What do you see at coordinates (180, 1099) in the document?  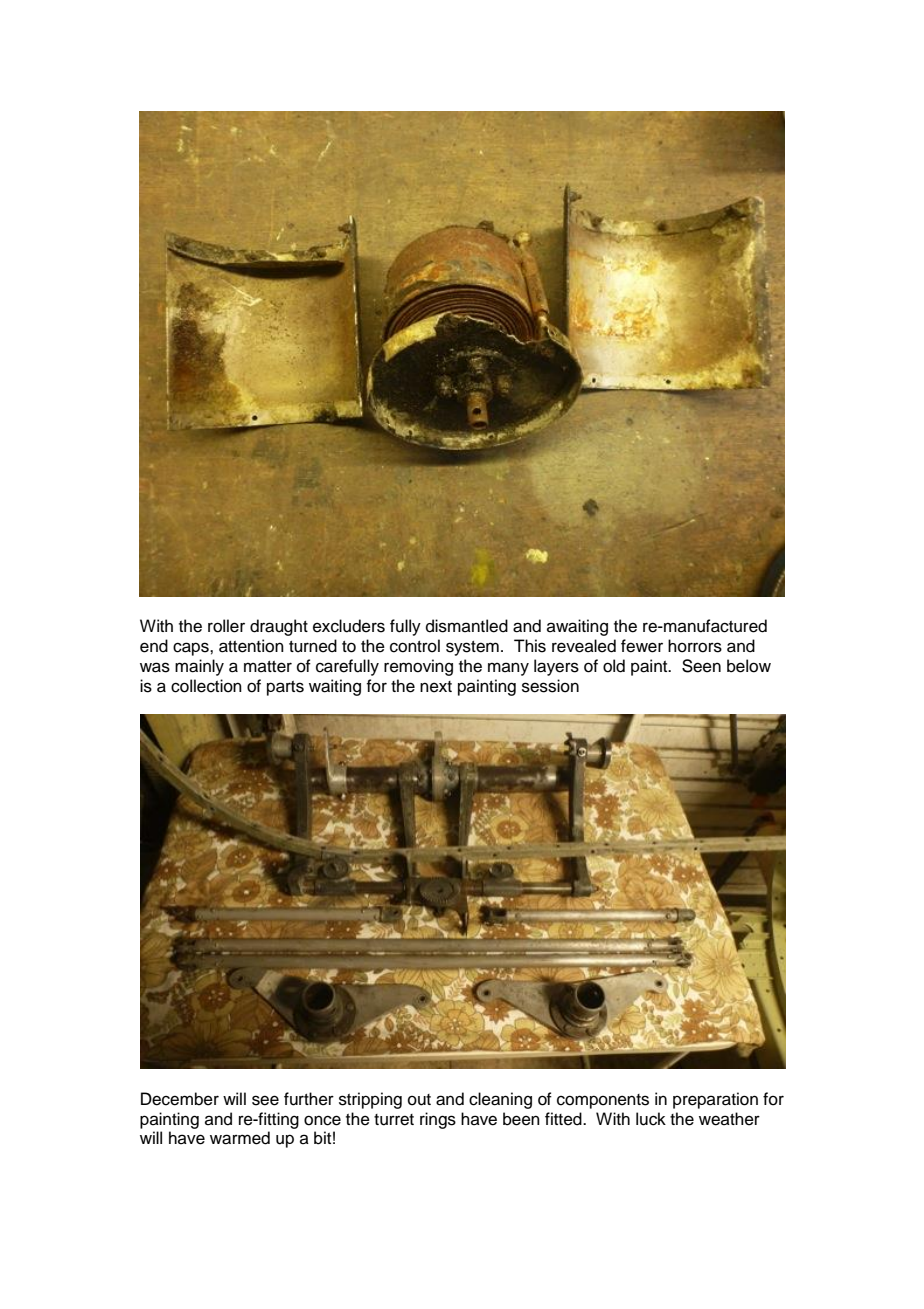 I see `December` at bounding box center [180, 1099].
